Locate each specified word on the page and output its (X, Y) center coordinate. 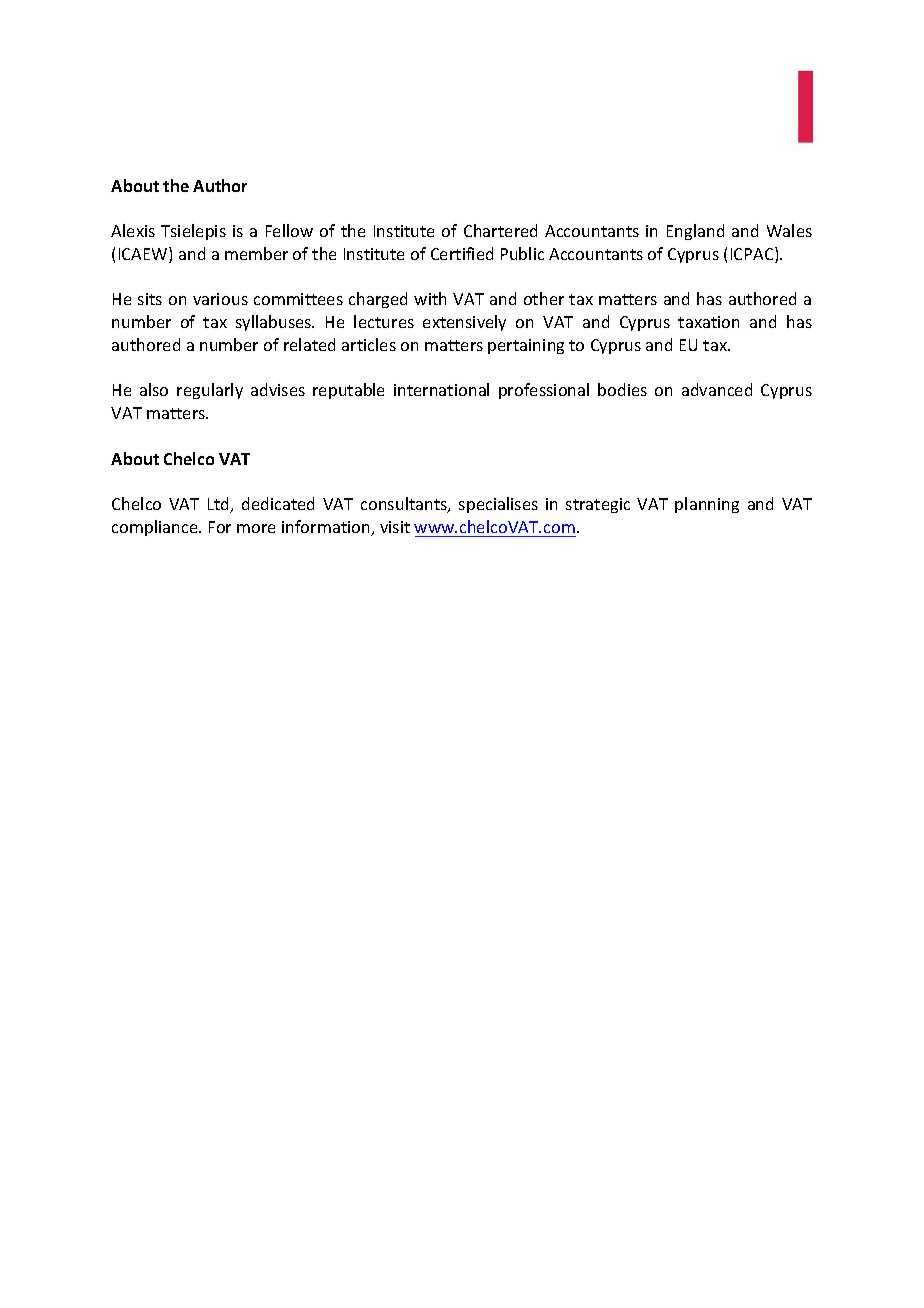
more (256, 528)
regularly (210, 391)
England (695, 232)
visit (395, 527)
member (256, 253)
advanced (717, 389)
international (441, 389)
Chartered (500, 230)
